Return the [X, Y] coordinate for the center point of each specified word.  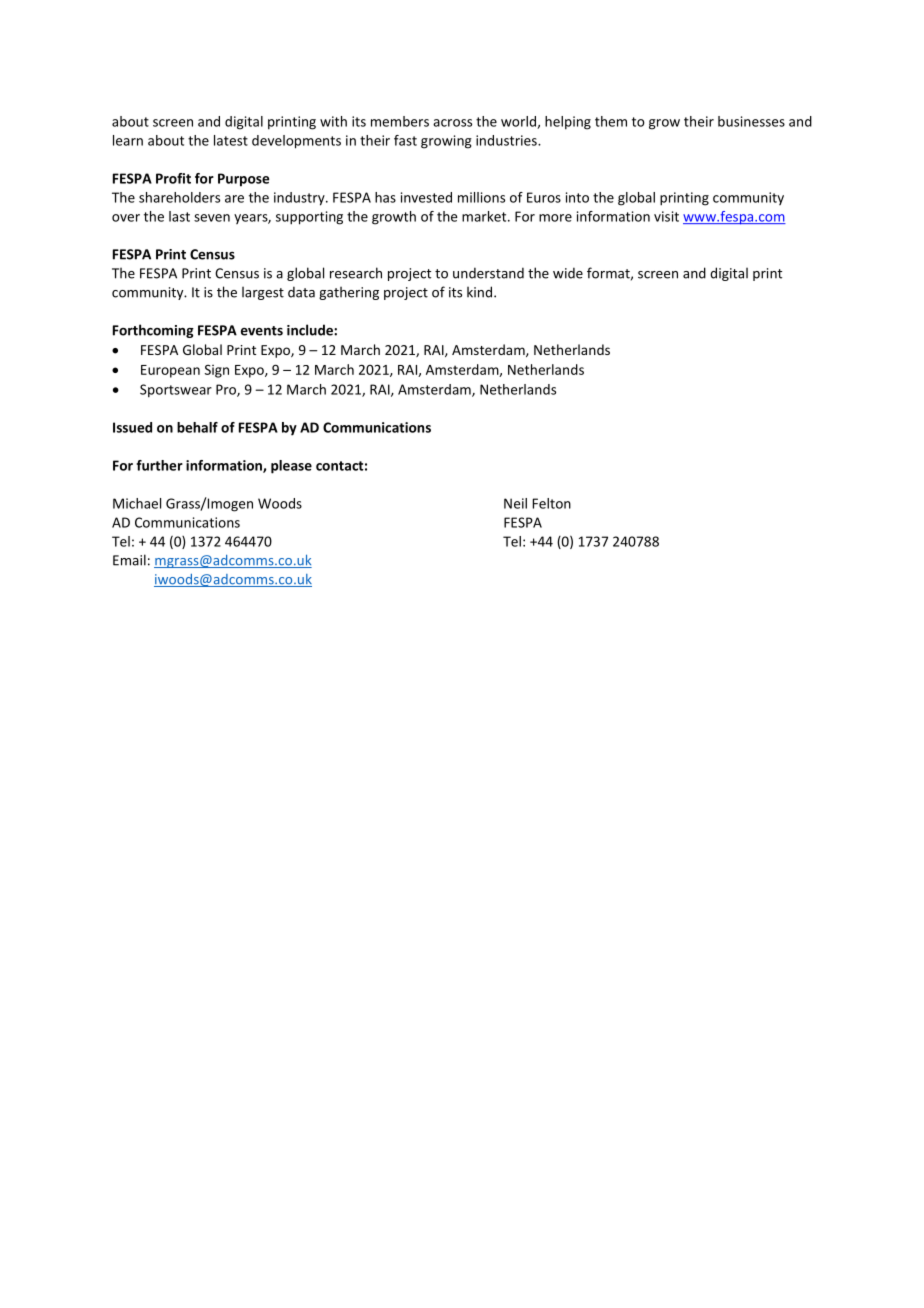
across [452, 123]
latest [231, 140]
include [311, 330]
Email [129, 560]
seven [212, 218]
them [611, 121]
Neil [515, 503]
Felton [552, 503]
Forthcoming [153, 331]
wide [568, 273]
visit [666, 216]
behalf [197, 427]
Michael [137, 503]
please [291, 467]
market [485, 216]
